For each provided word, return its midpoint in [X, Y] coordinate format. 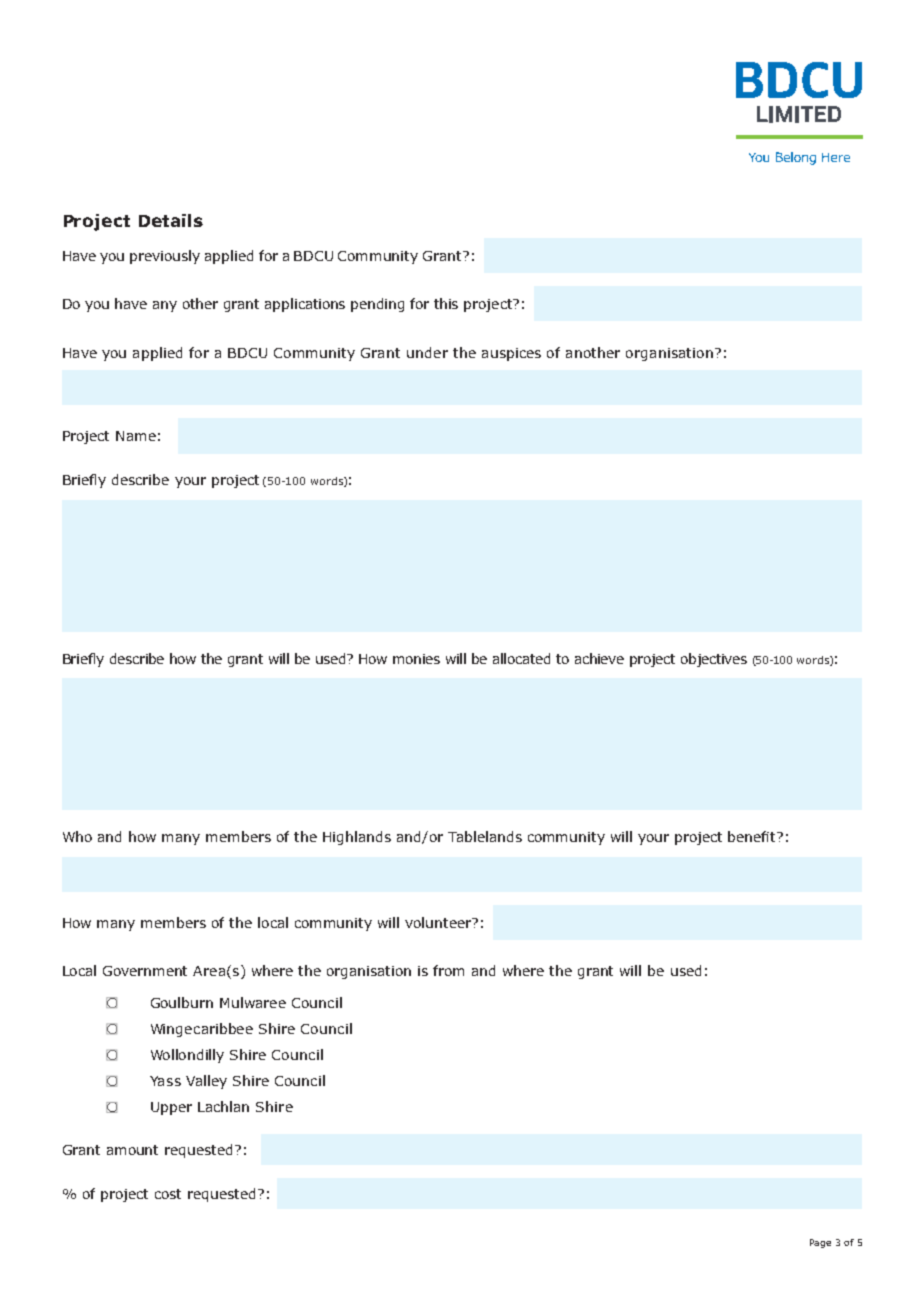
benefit [753, 836]
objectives [714, 660]
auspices [511, 354]
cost [168, 1194]
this [446, 303]
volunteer [439, 922]
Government [145, 971]
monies [416, 659]
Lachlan [223, 1106]
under [427, 352]
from [448, 970]
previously [165, 257]
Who [77, 836]
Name [136, 436]
